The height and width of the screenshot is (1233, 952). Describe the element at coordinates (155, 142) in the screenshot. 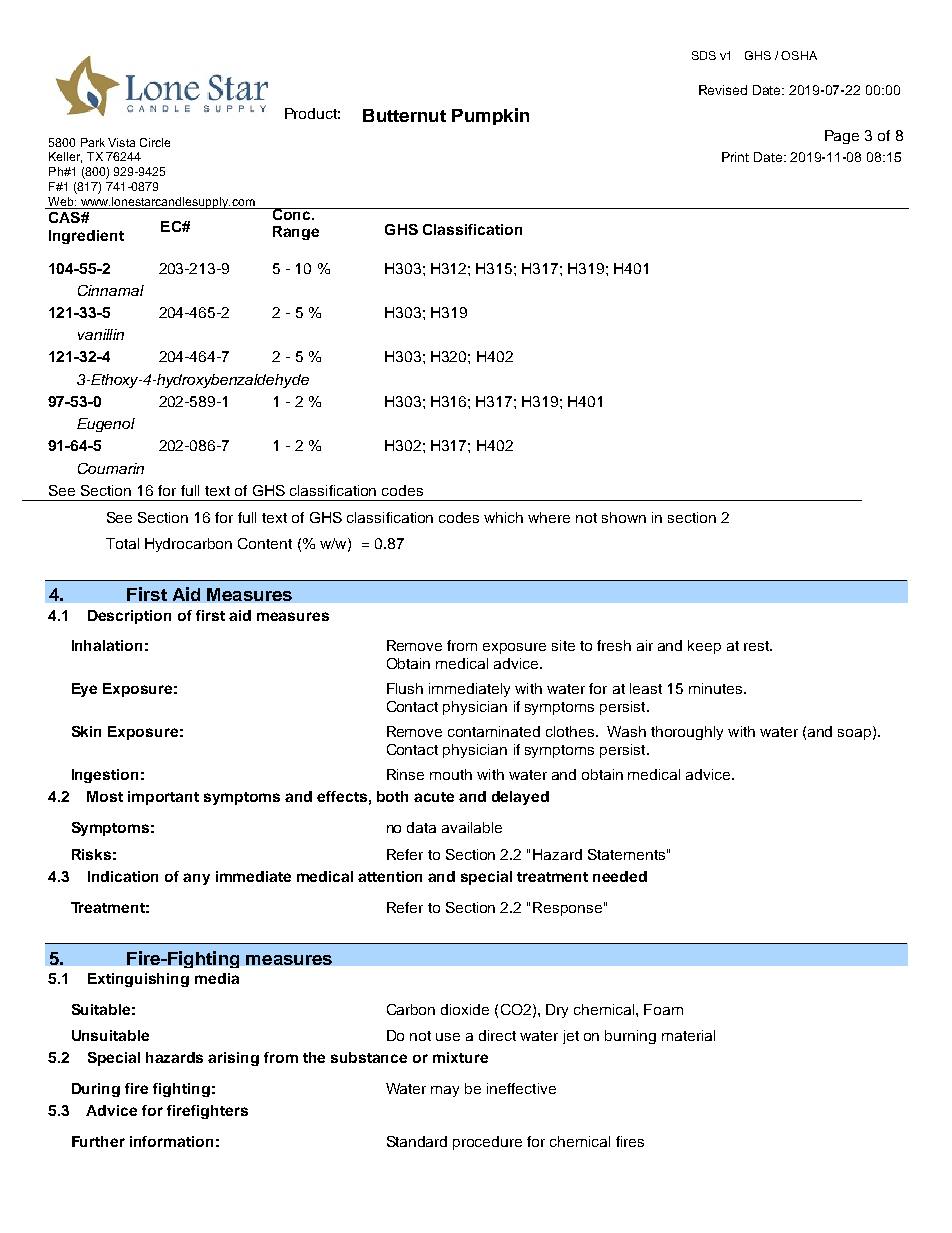

I see `Circle` at that location.
